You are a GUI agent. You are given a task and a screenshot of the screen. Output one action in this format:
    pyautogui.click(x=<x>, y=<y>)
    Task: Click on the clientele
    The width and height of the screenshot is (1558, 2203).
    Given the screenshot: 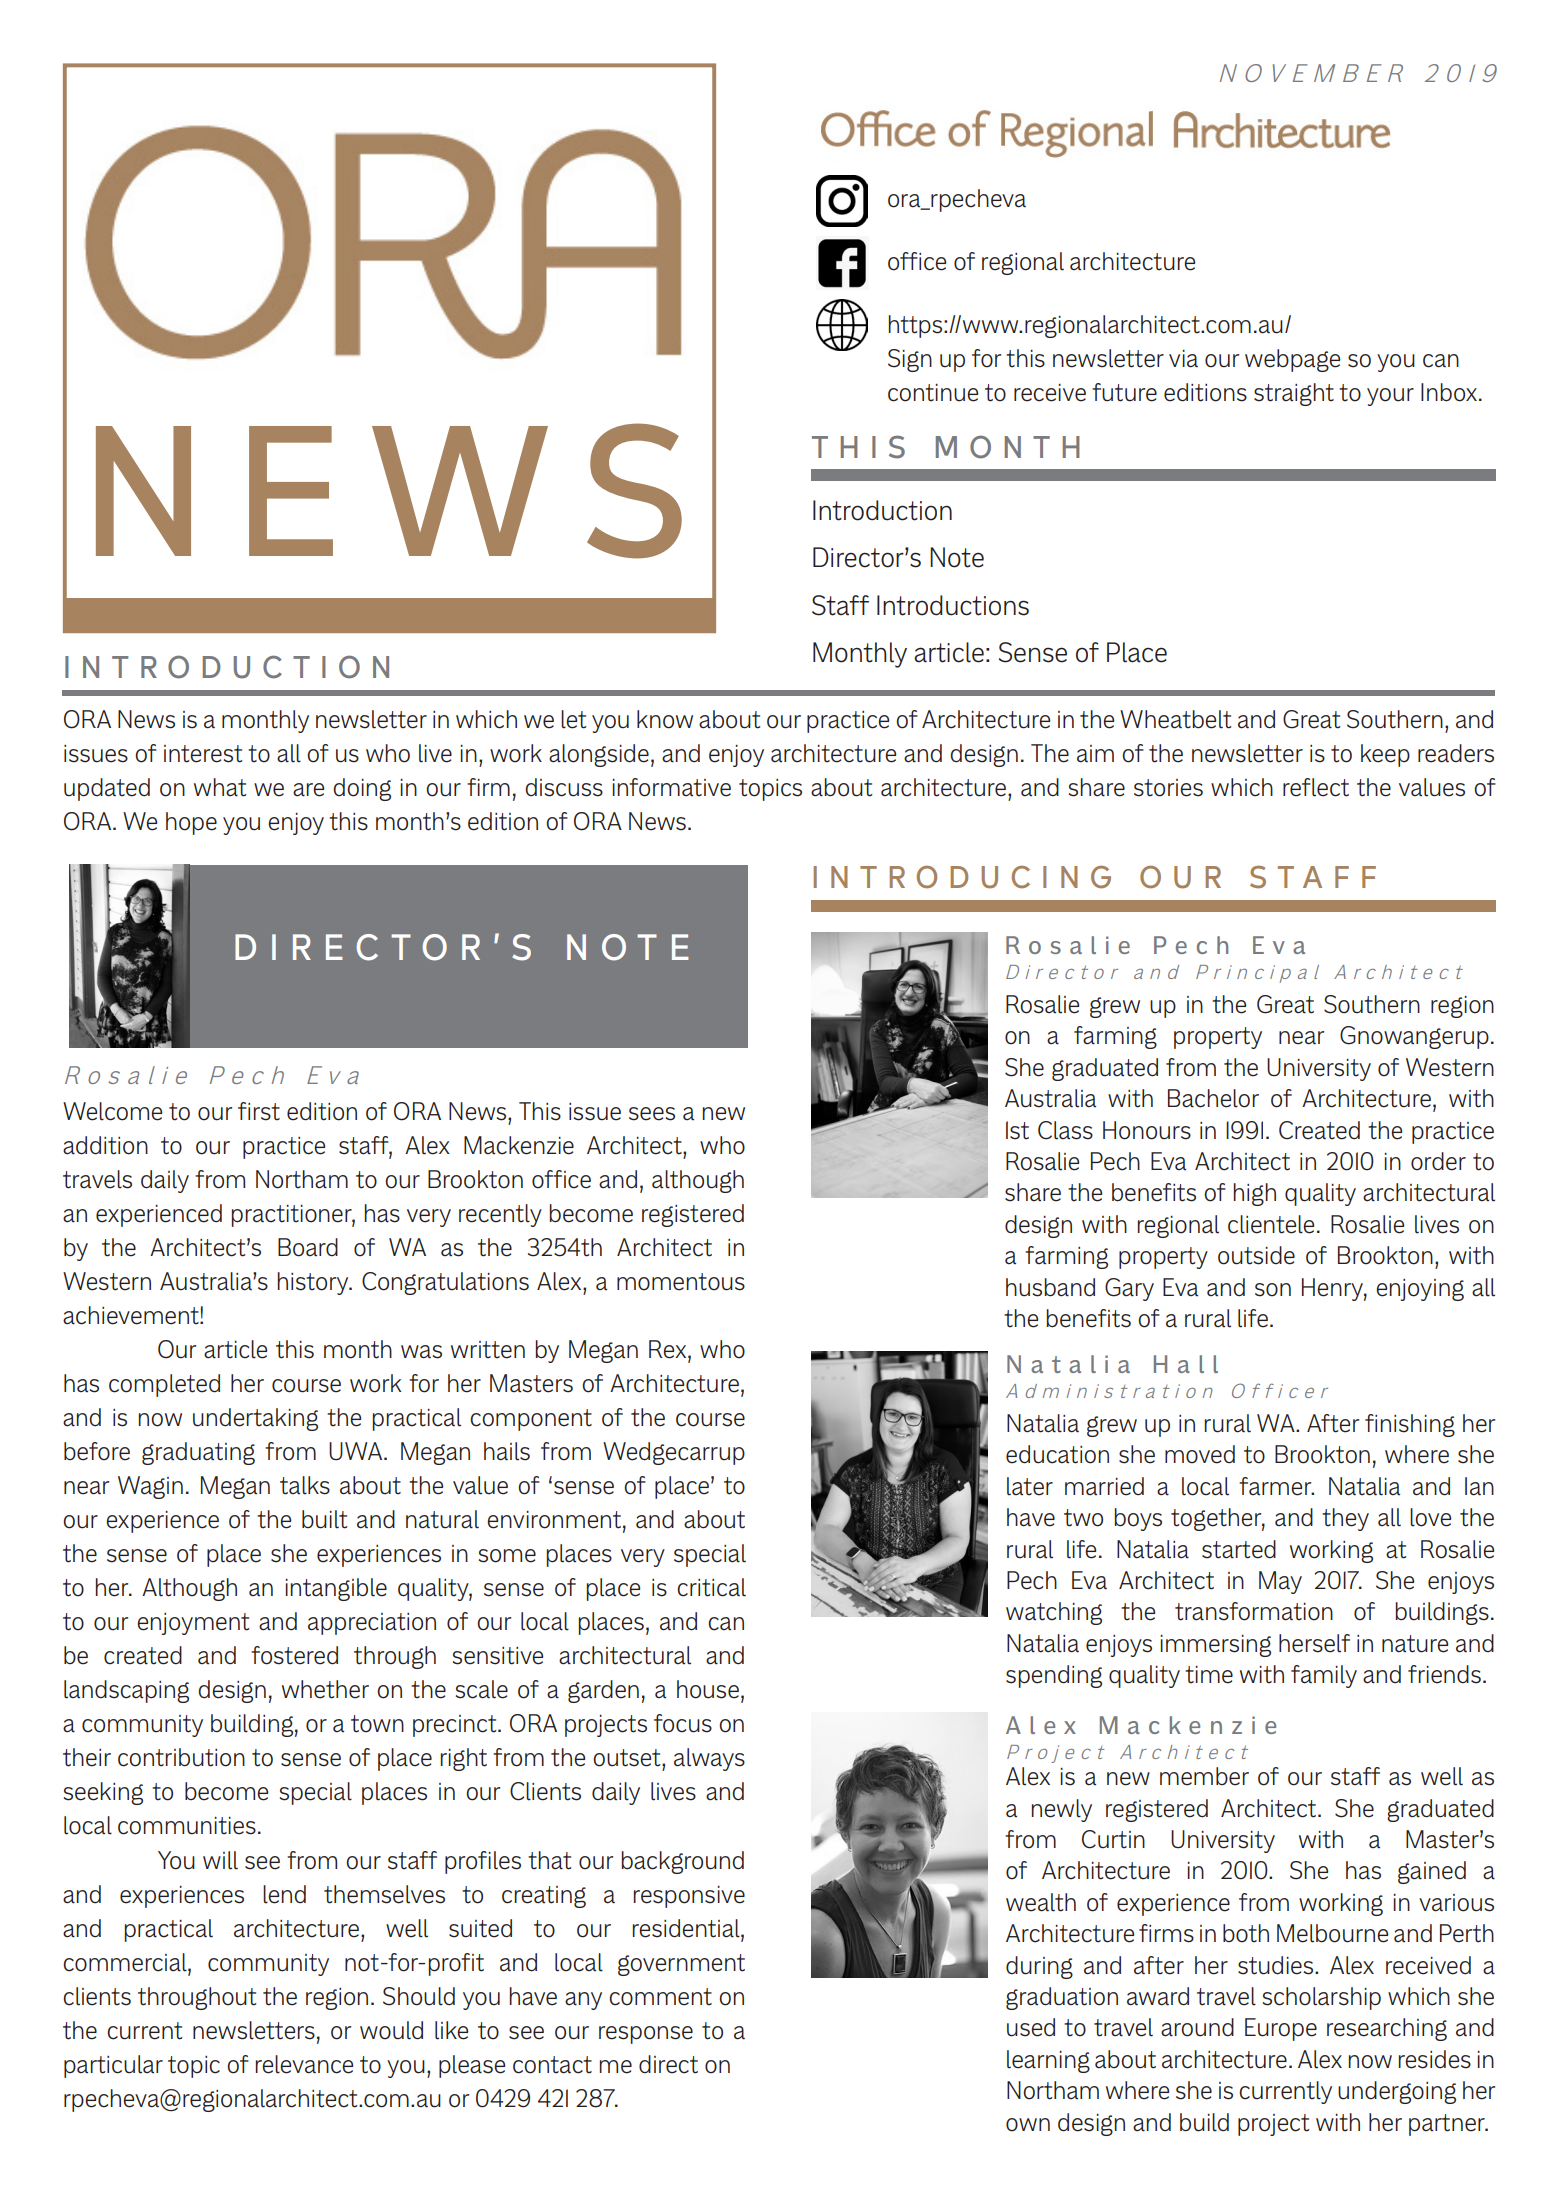 What is the action you would take?
    pyautogui.click(x=1271, y=1224)
